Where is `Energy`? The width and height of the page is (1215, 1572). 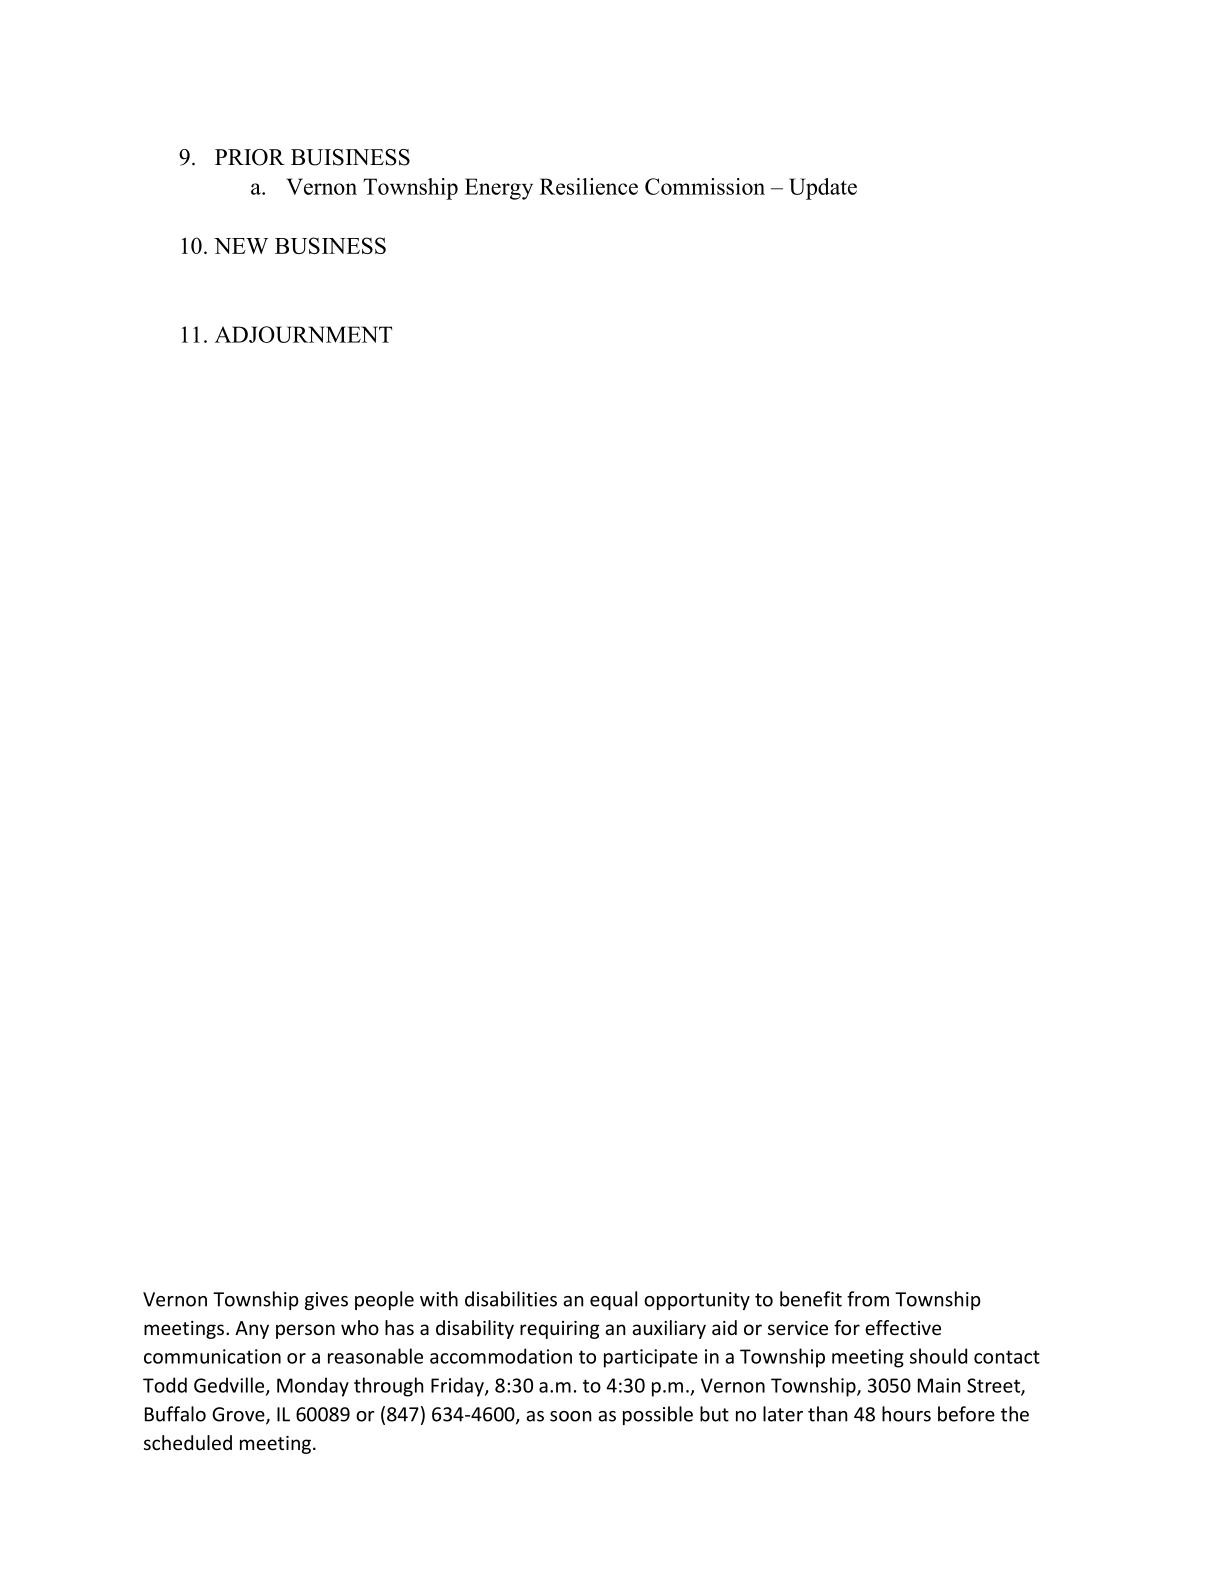 Energy is located at coordinates (499, 189).
